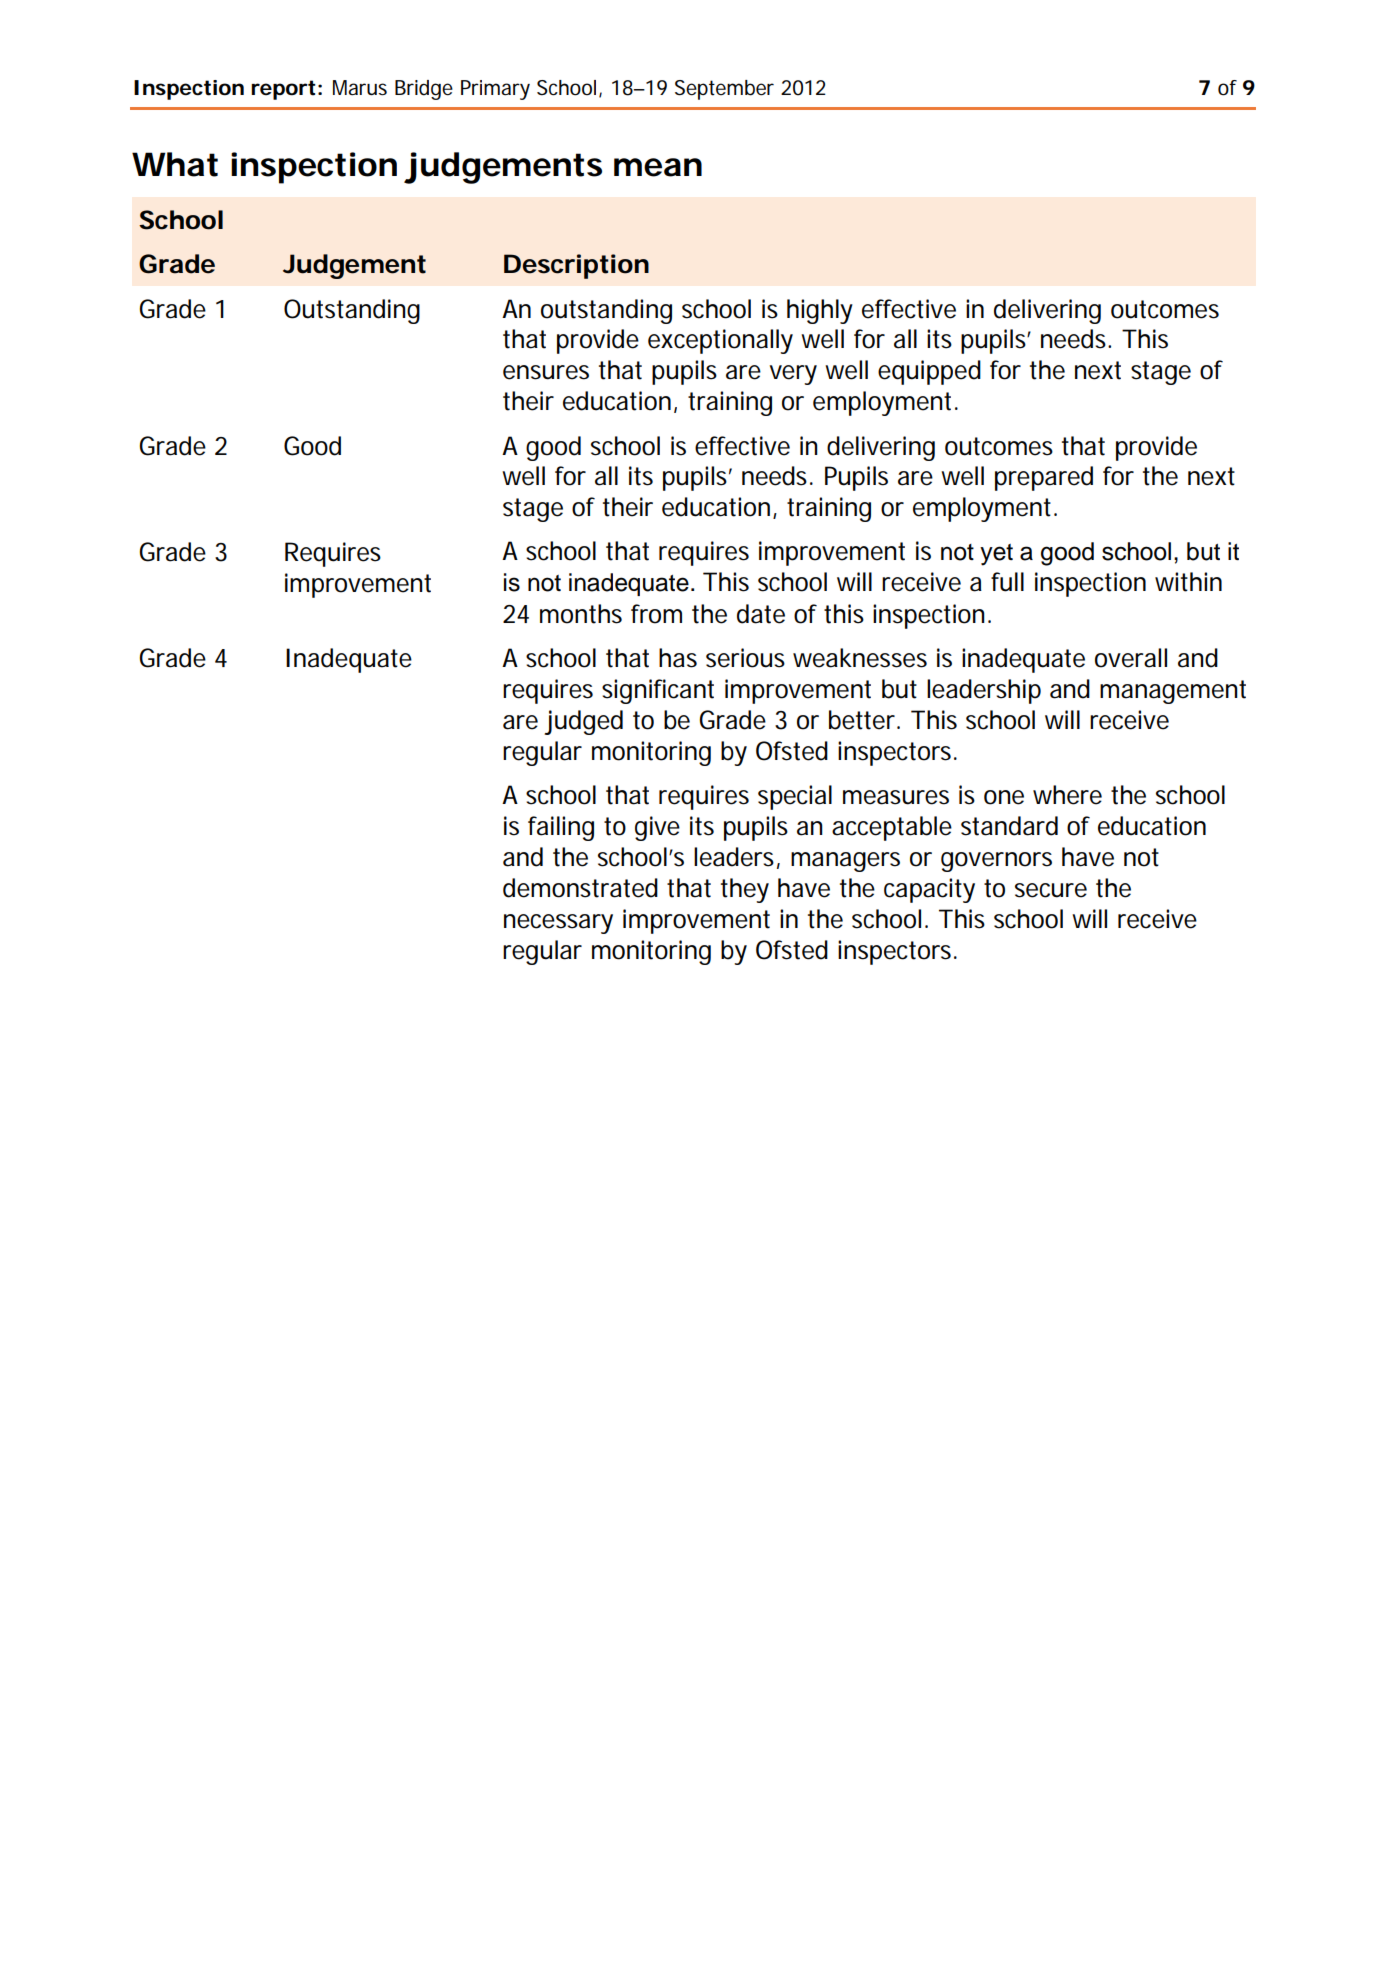 This screenshot has height=1963, width=1388. Describe the element at coordinates (745, 890) in the screenshot. I see `they` at that location.
